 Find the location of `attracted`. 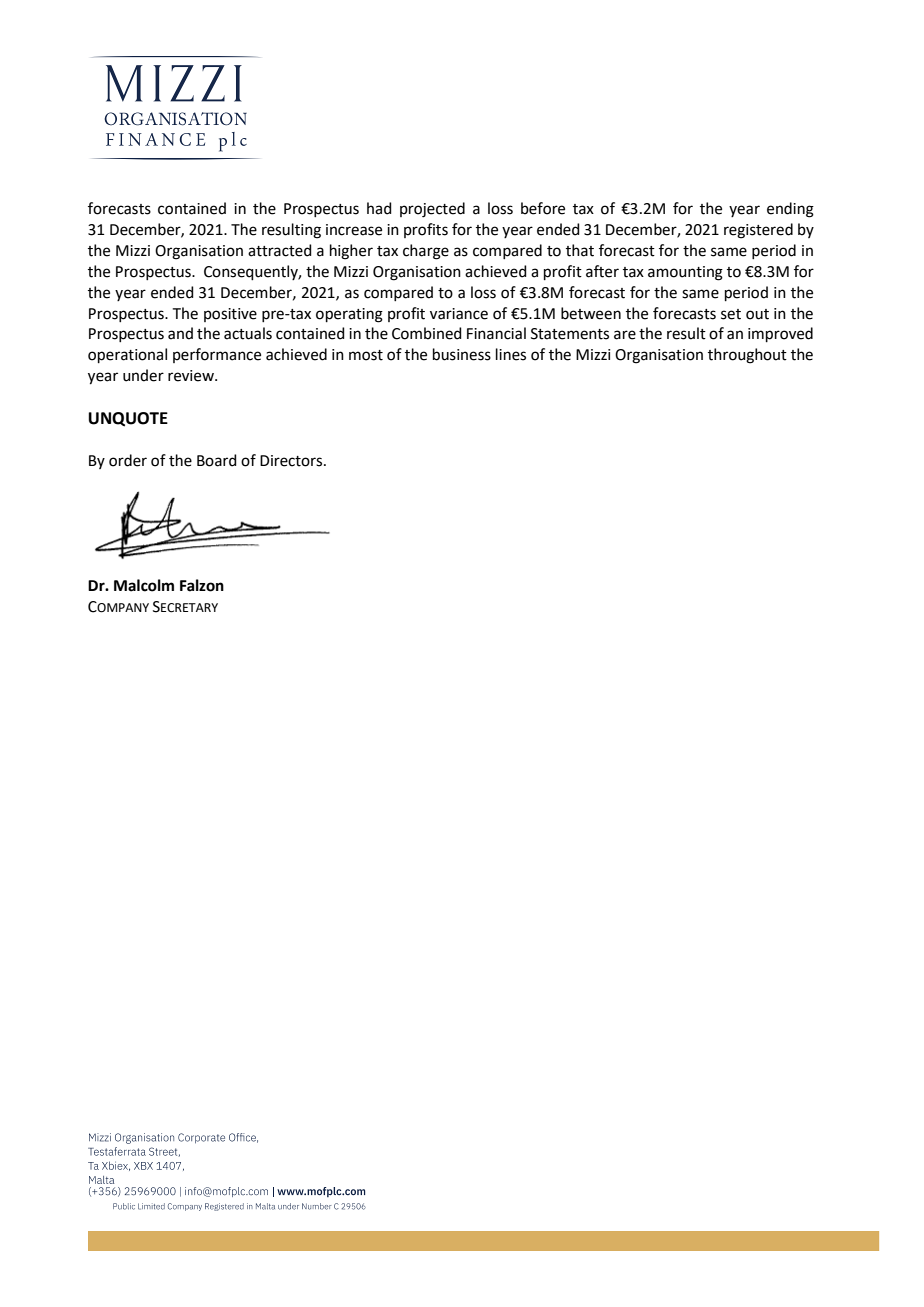

attracted is located at coordinates (280, 250).
